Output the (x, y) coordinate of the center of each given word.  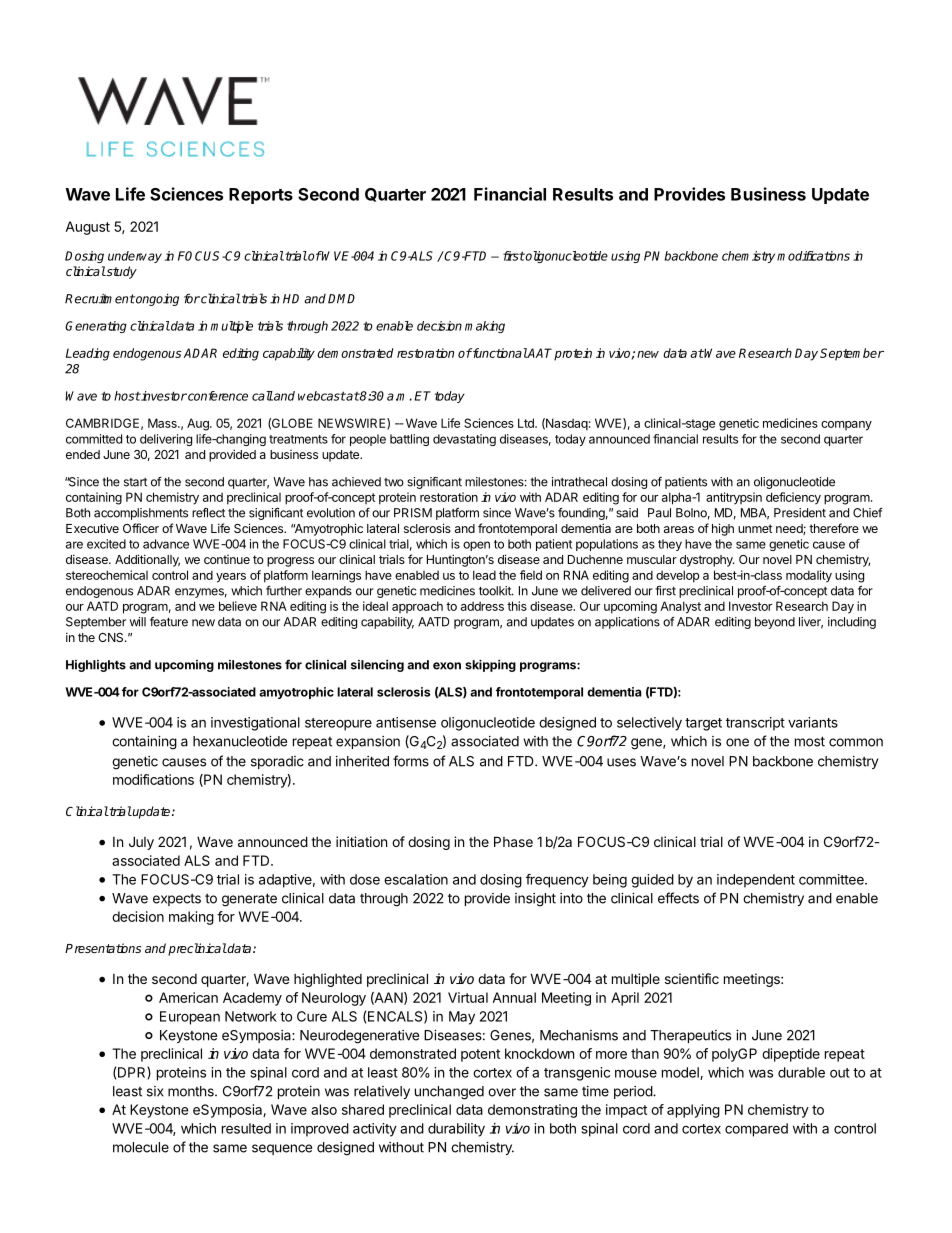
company (846, 426)
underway (135, 257)
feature (169, 622)
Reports (261, 196)
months (192, 1091)
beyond (775, 623)
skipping (490, 665)
